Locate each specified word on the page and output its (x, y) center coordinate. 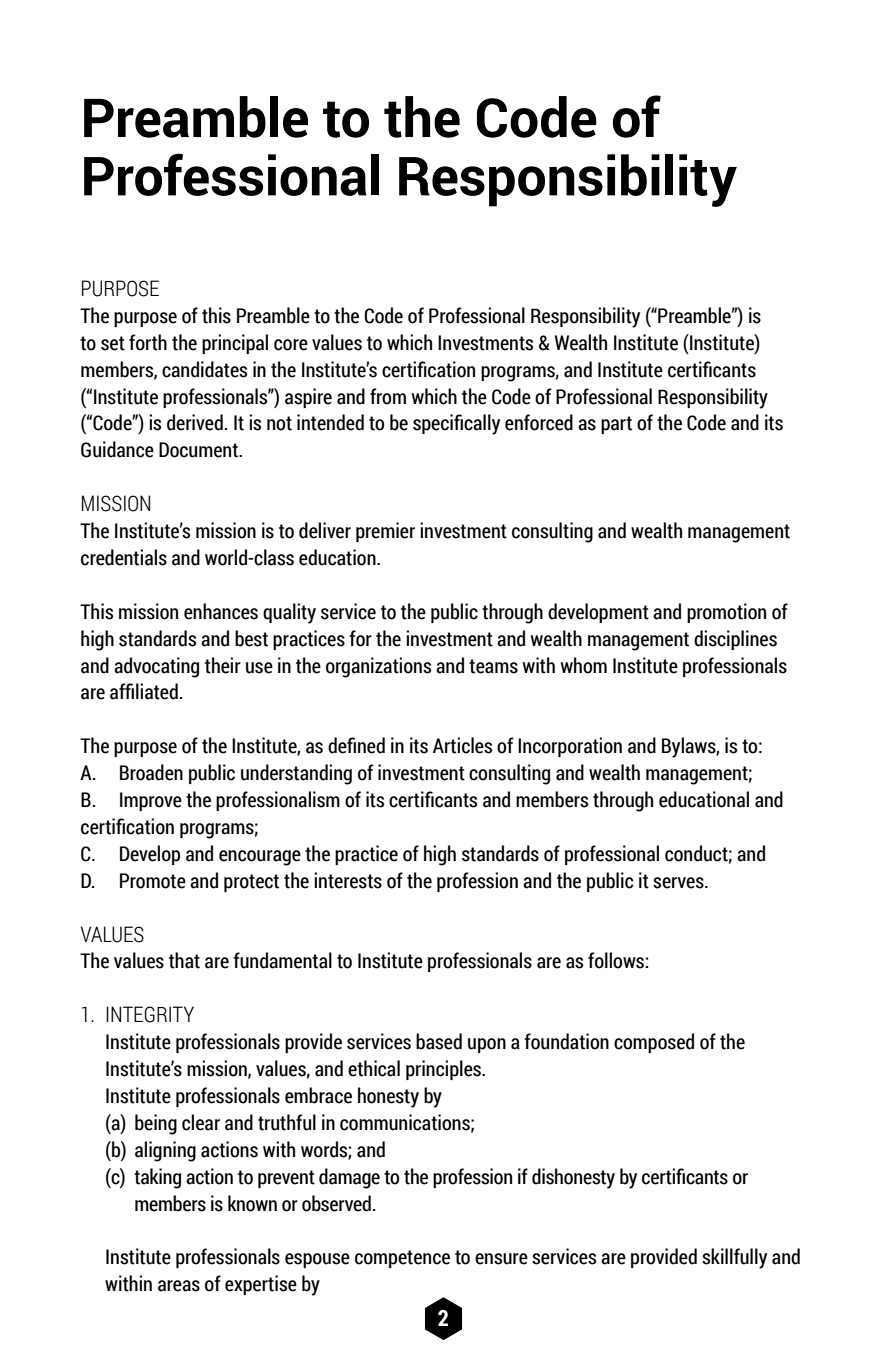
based (439, 1041)
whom (583, 665)
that (184, 960)
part (616, 425)
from (388, 396)
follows (616, 960)
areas (179, 1286)
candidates (204, 369)
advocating (156, 667)
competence (402, 1259)
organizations (378, 667)
